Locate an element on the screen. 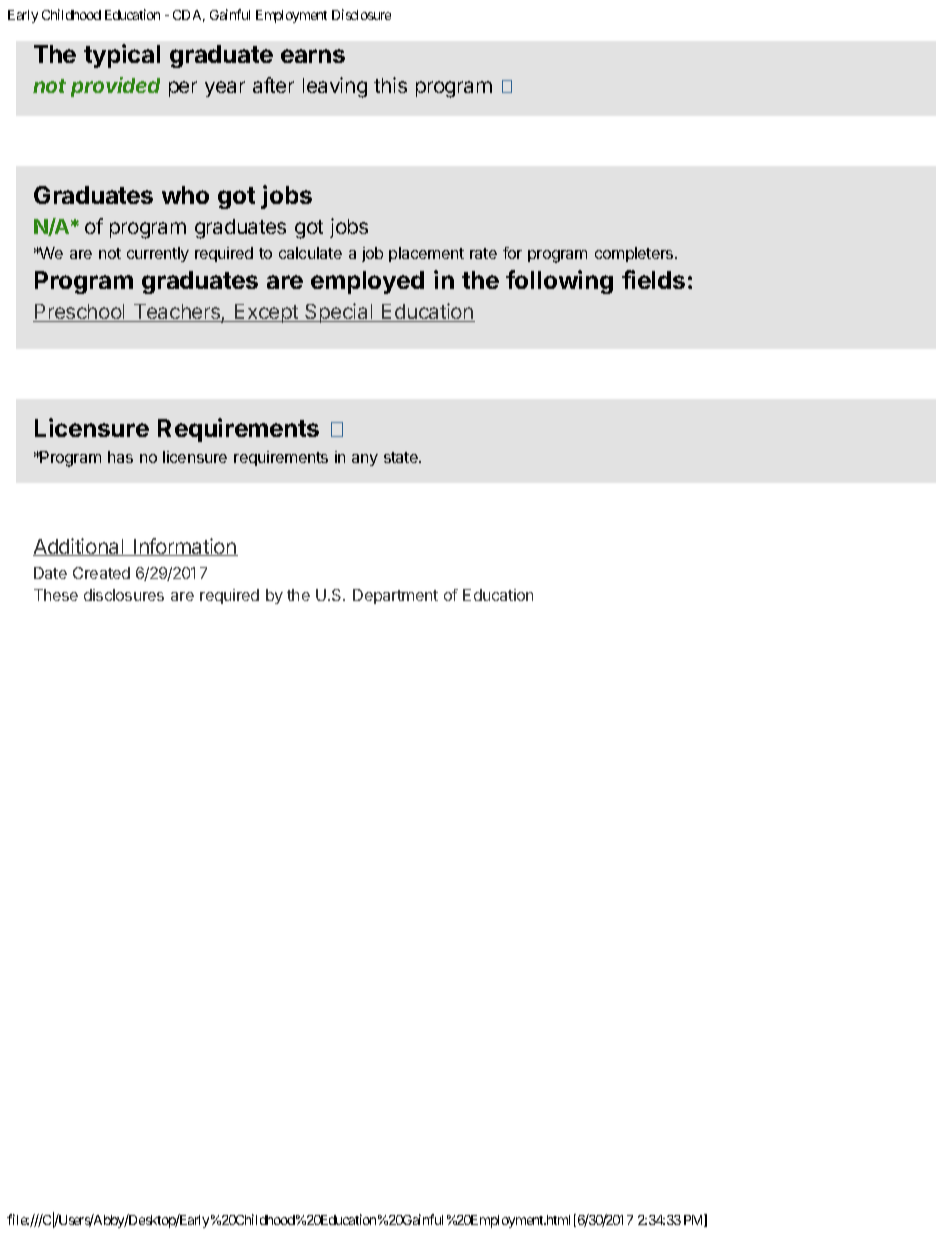  state is located at coordinates (402, 457).
